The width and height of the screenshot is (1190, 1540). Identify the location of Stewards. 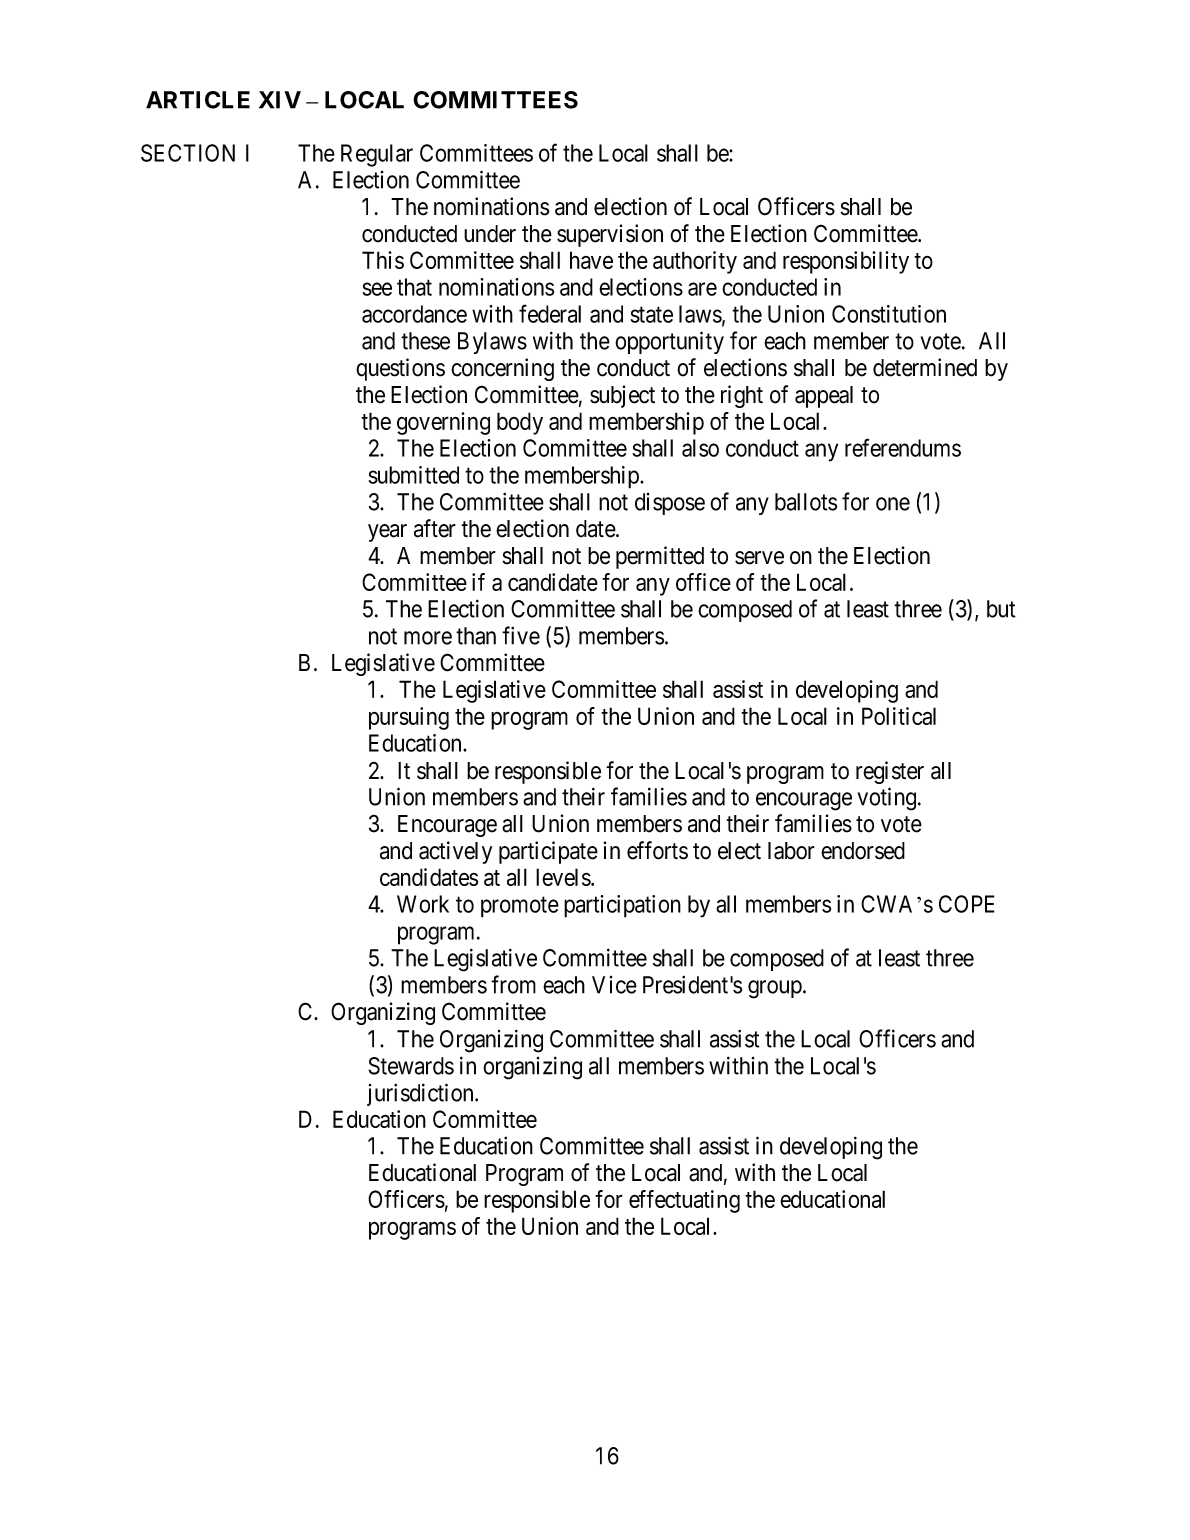
(411, 1066).
